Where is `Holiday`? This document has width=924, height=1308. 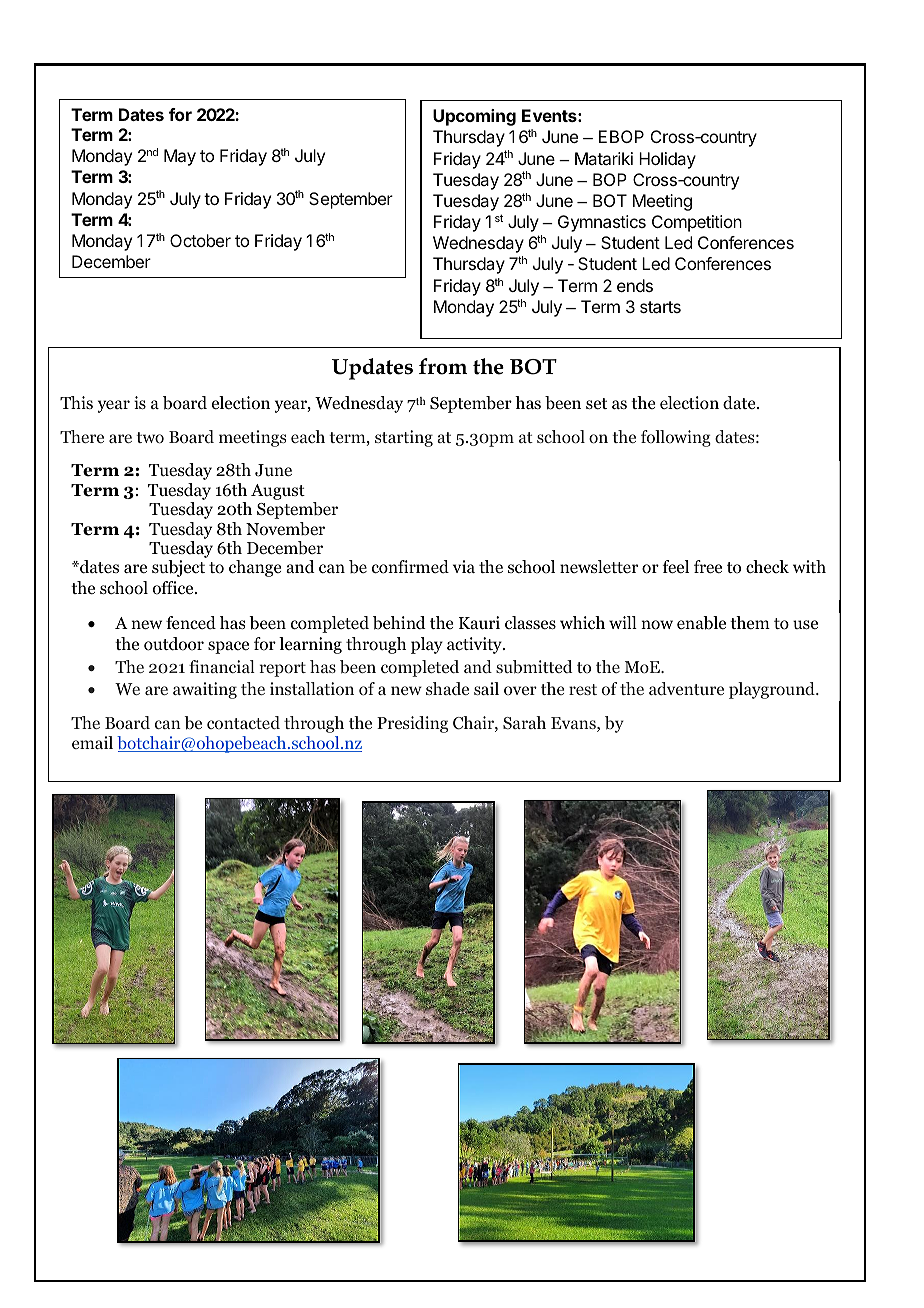
Holiday is located at coordinates (667, 160).
